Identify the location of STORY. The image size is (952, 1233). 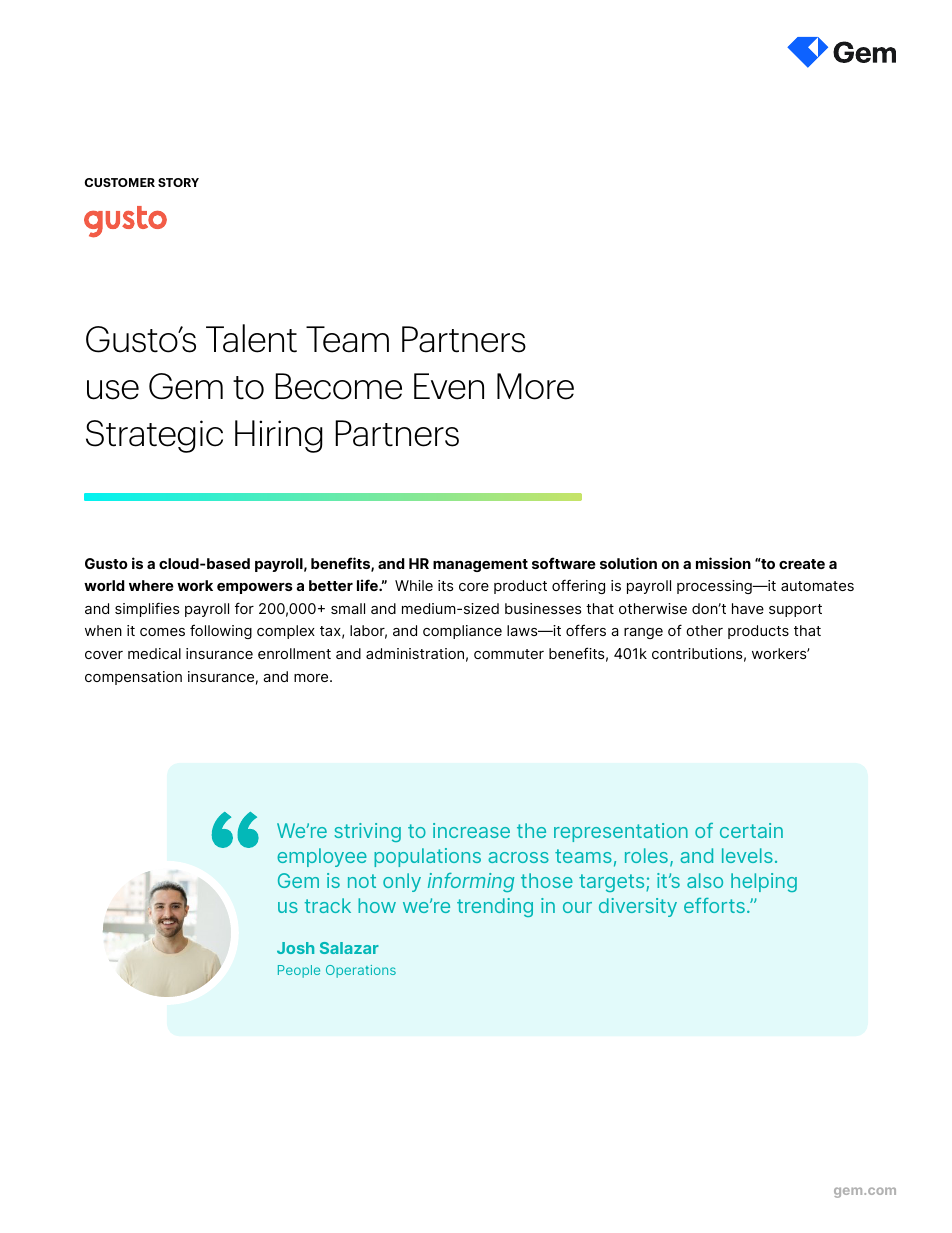
(178, 182).
